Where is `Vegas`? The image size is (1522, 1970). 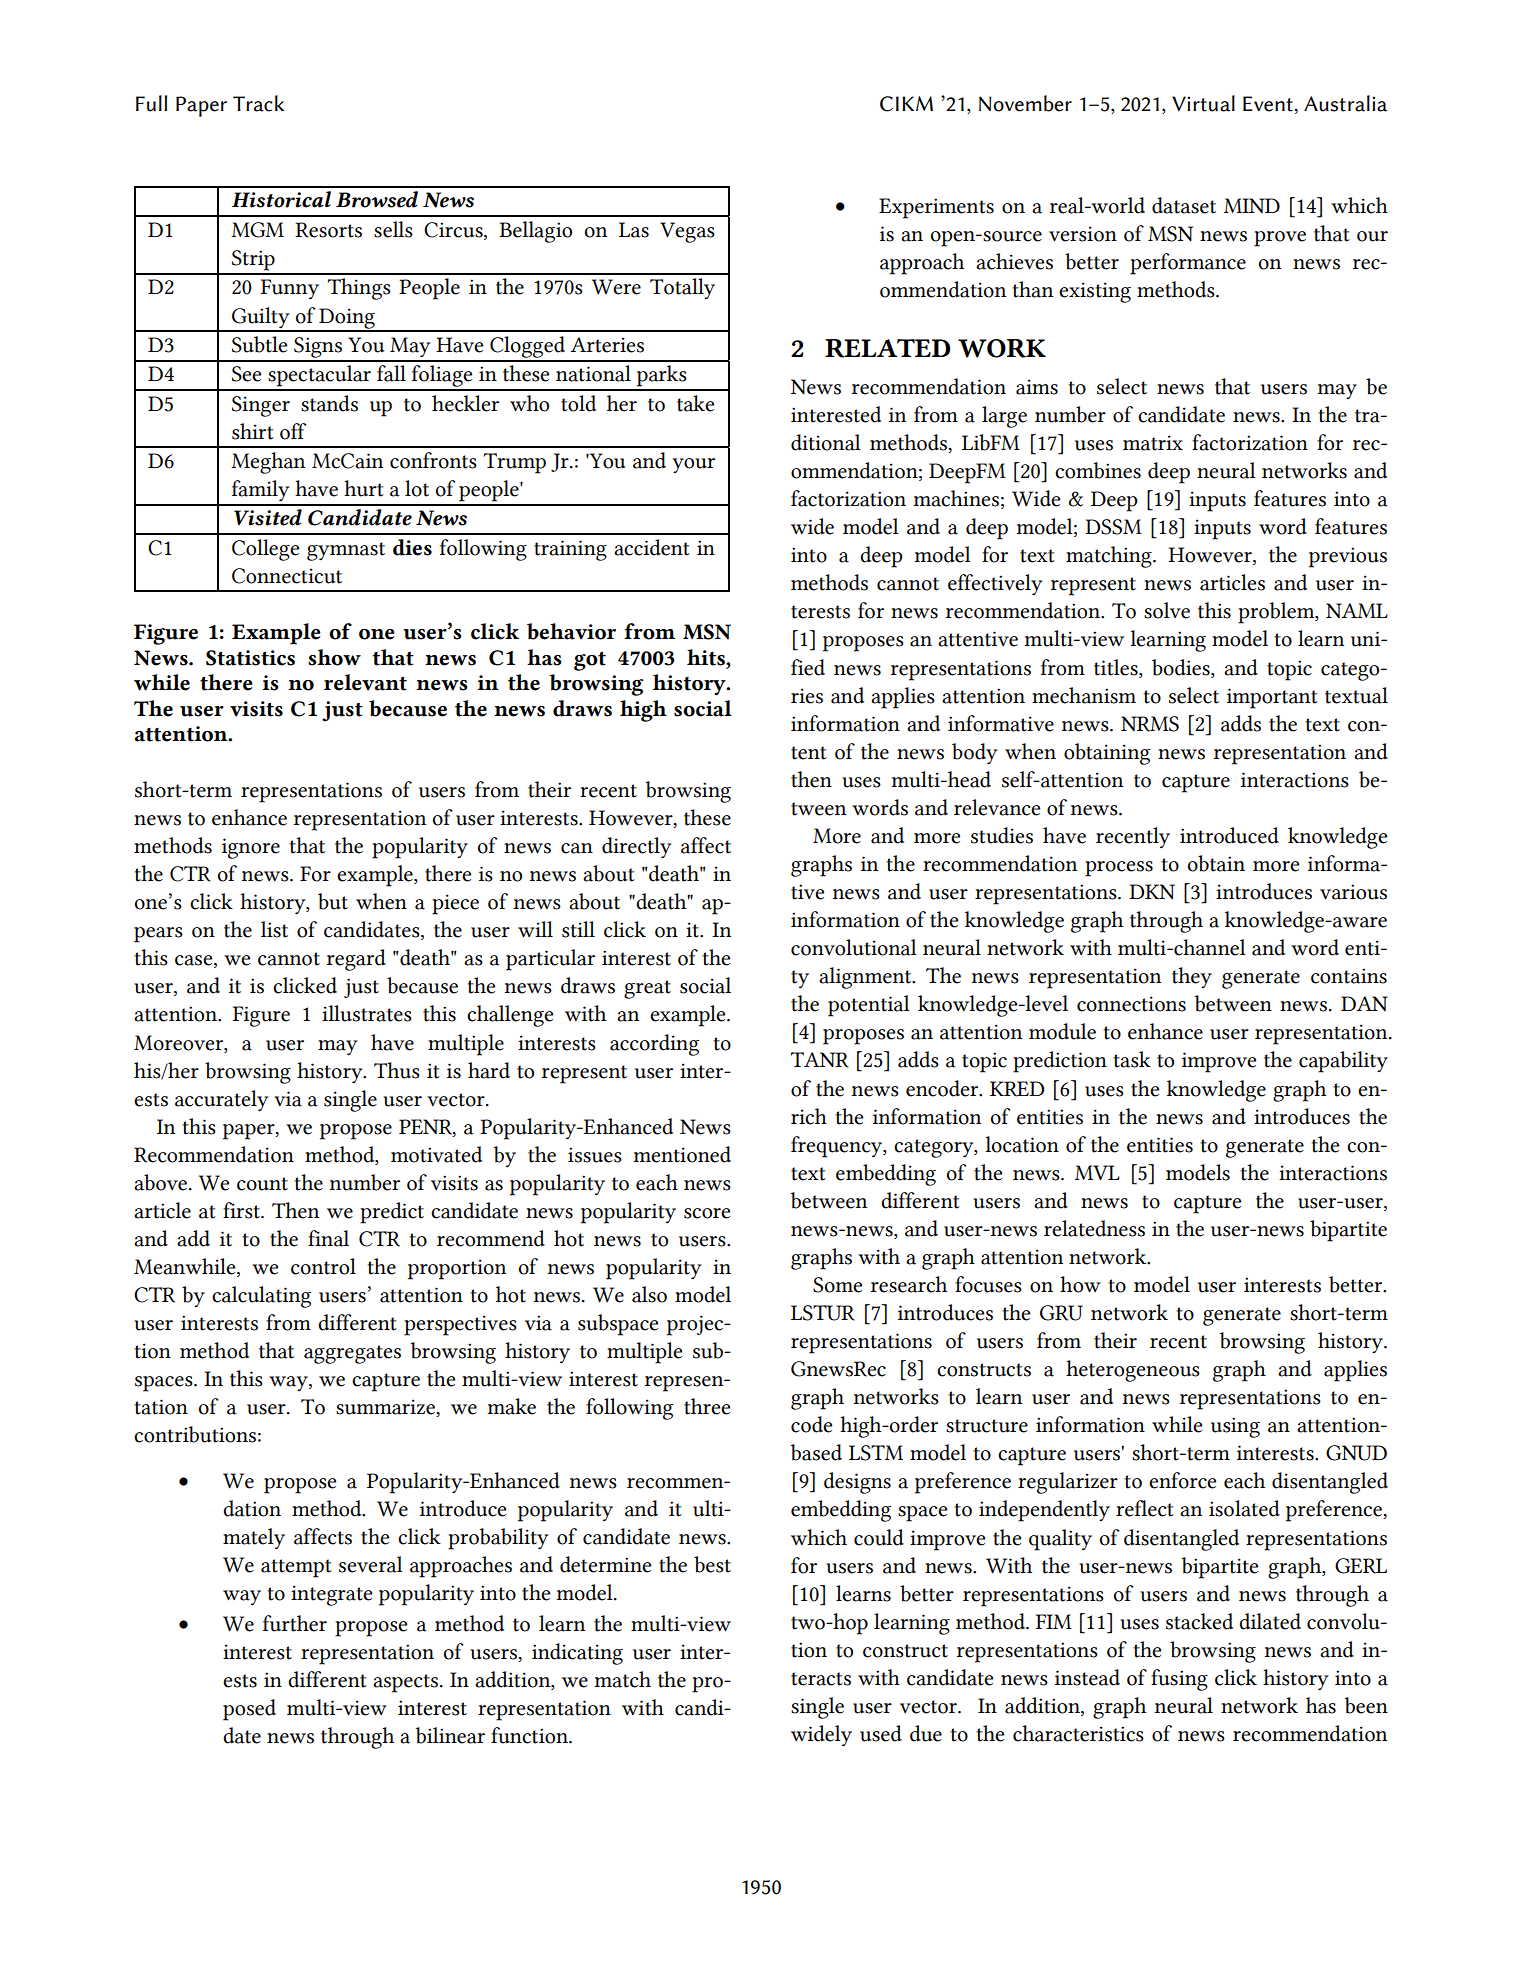
Vegas is located at coordinates (687, 232).
